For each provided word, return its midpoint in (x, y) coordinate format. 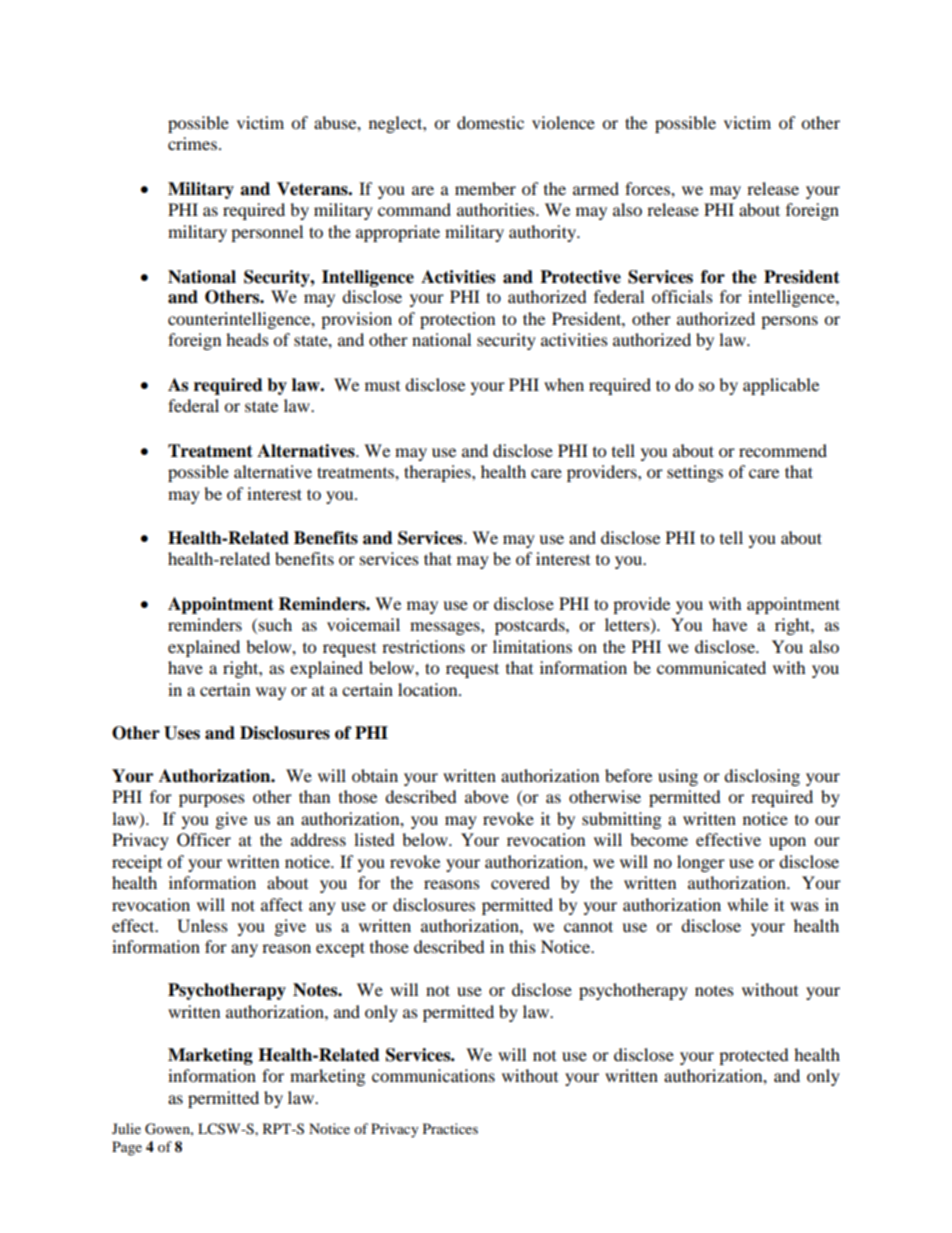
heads (247, 339)
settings (695, 473)
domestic (490, 122)
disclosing (762, 777)
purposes (212, 800)
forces (648, 188)
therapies (438, 473)
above (487, 796)
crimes (192, 143)
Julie (126, 1128)
